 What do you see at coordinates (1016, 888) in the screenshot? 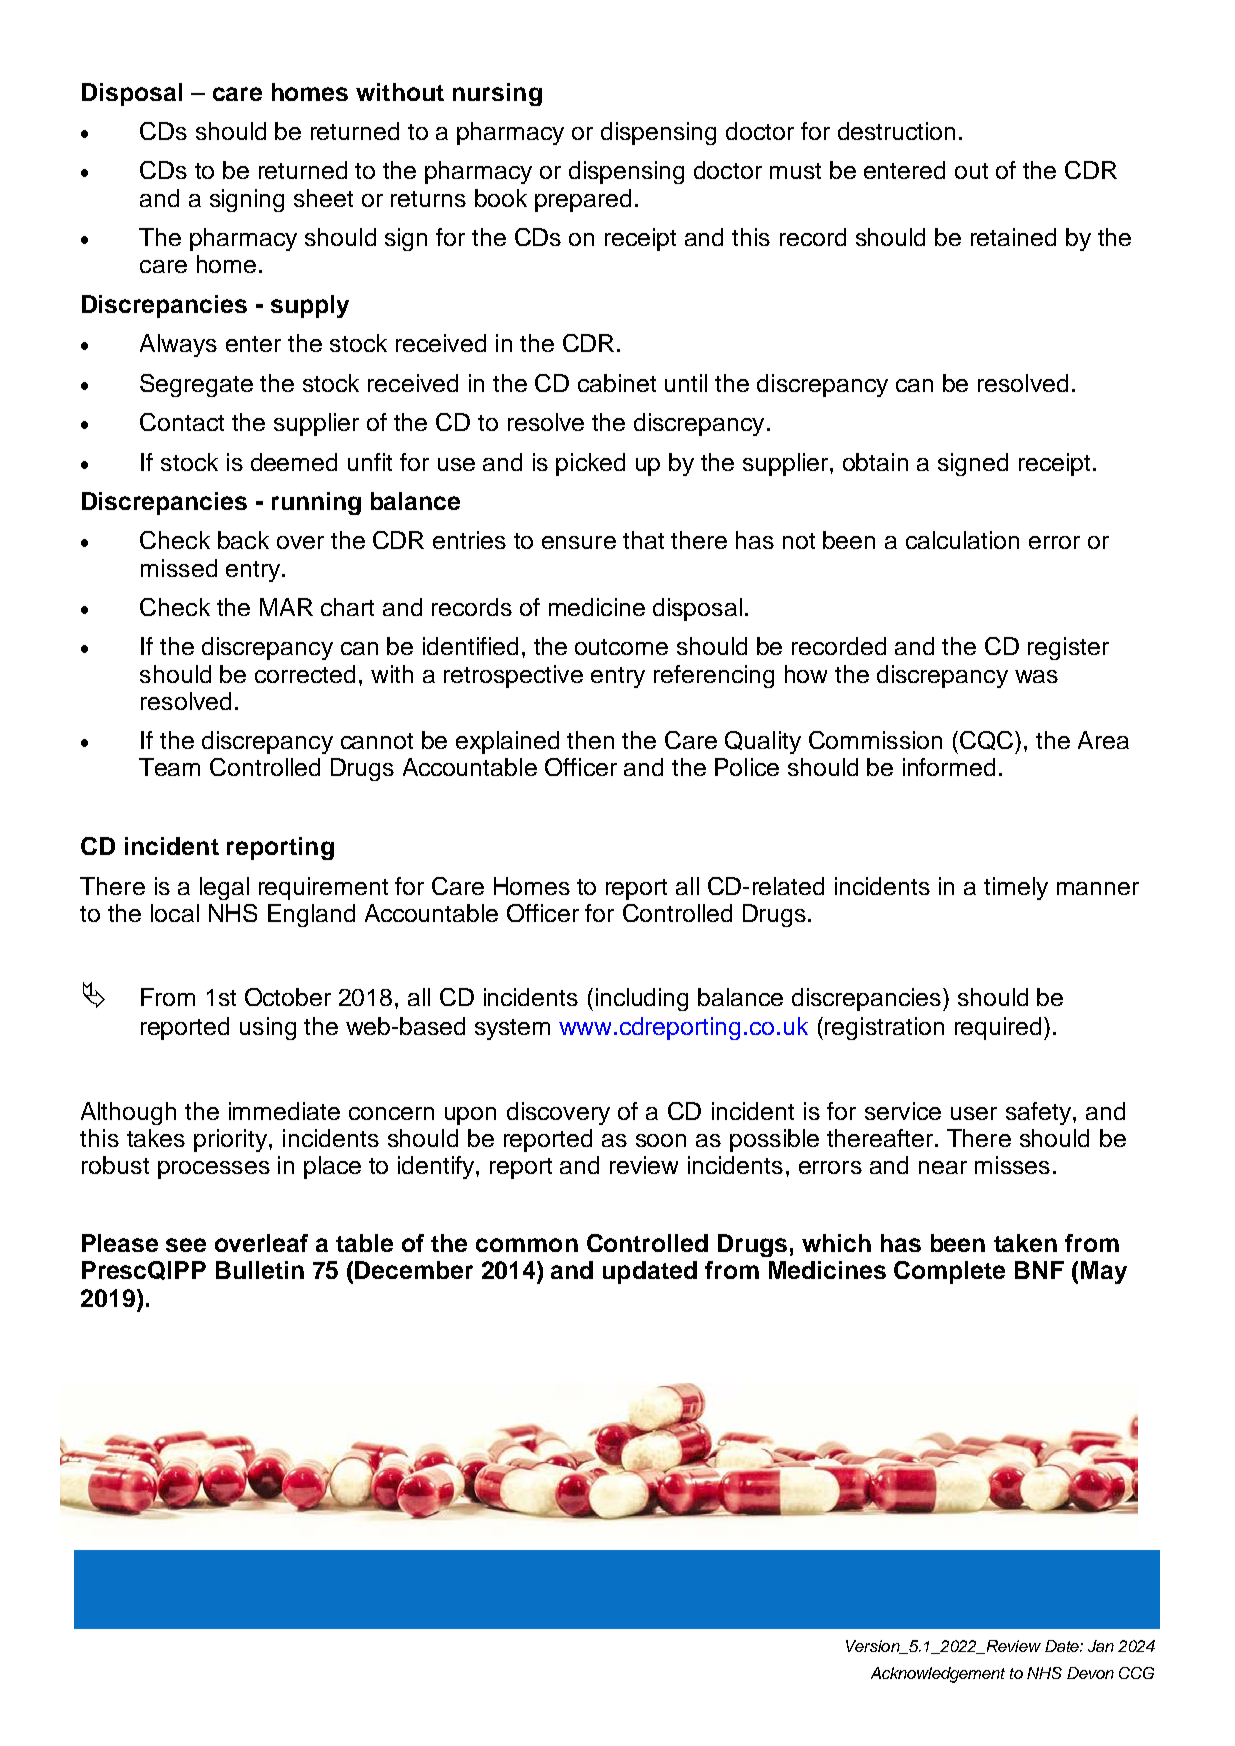
I see `timely` at bounding box center [1016, 888].
